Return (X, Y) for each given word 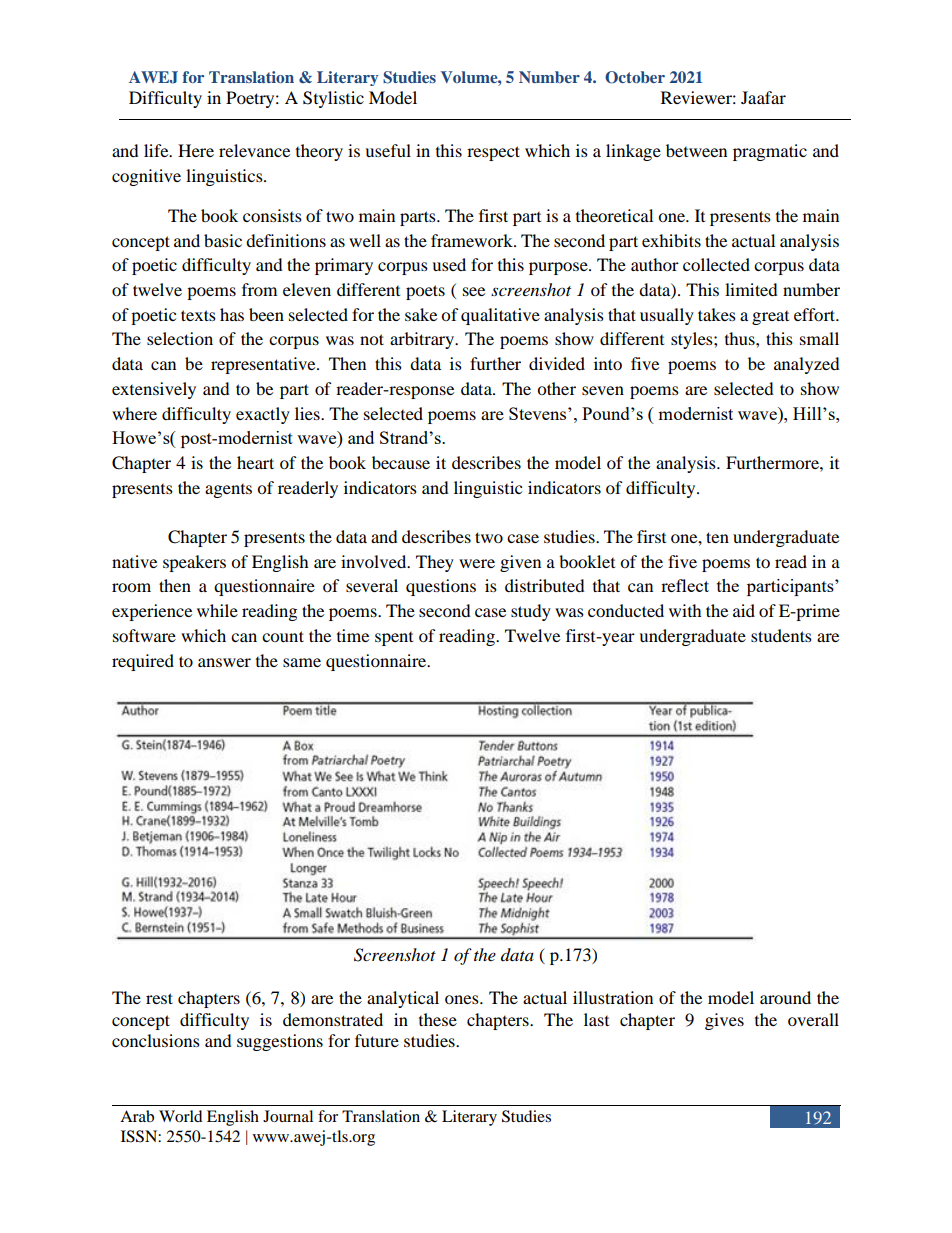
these (438, 1019)
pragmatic (770, 152)
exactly (263, 415)
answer (224, 662)
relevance (254, 150)
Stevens (537, 413)
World (181, 1116)
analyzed (807, 365)
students (781, 635)
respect (493, 153)
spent (394, 639)
